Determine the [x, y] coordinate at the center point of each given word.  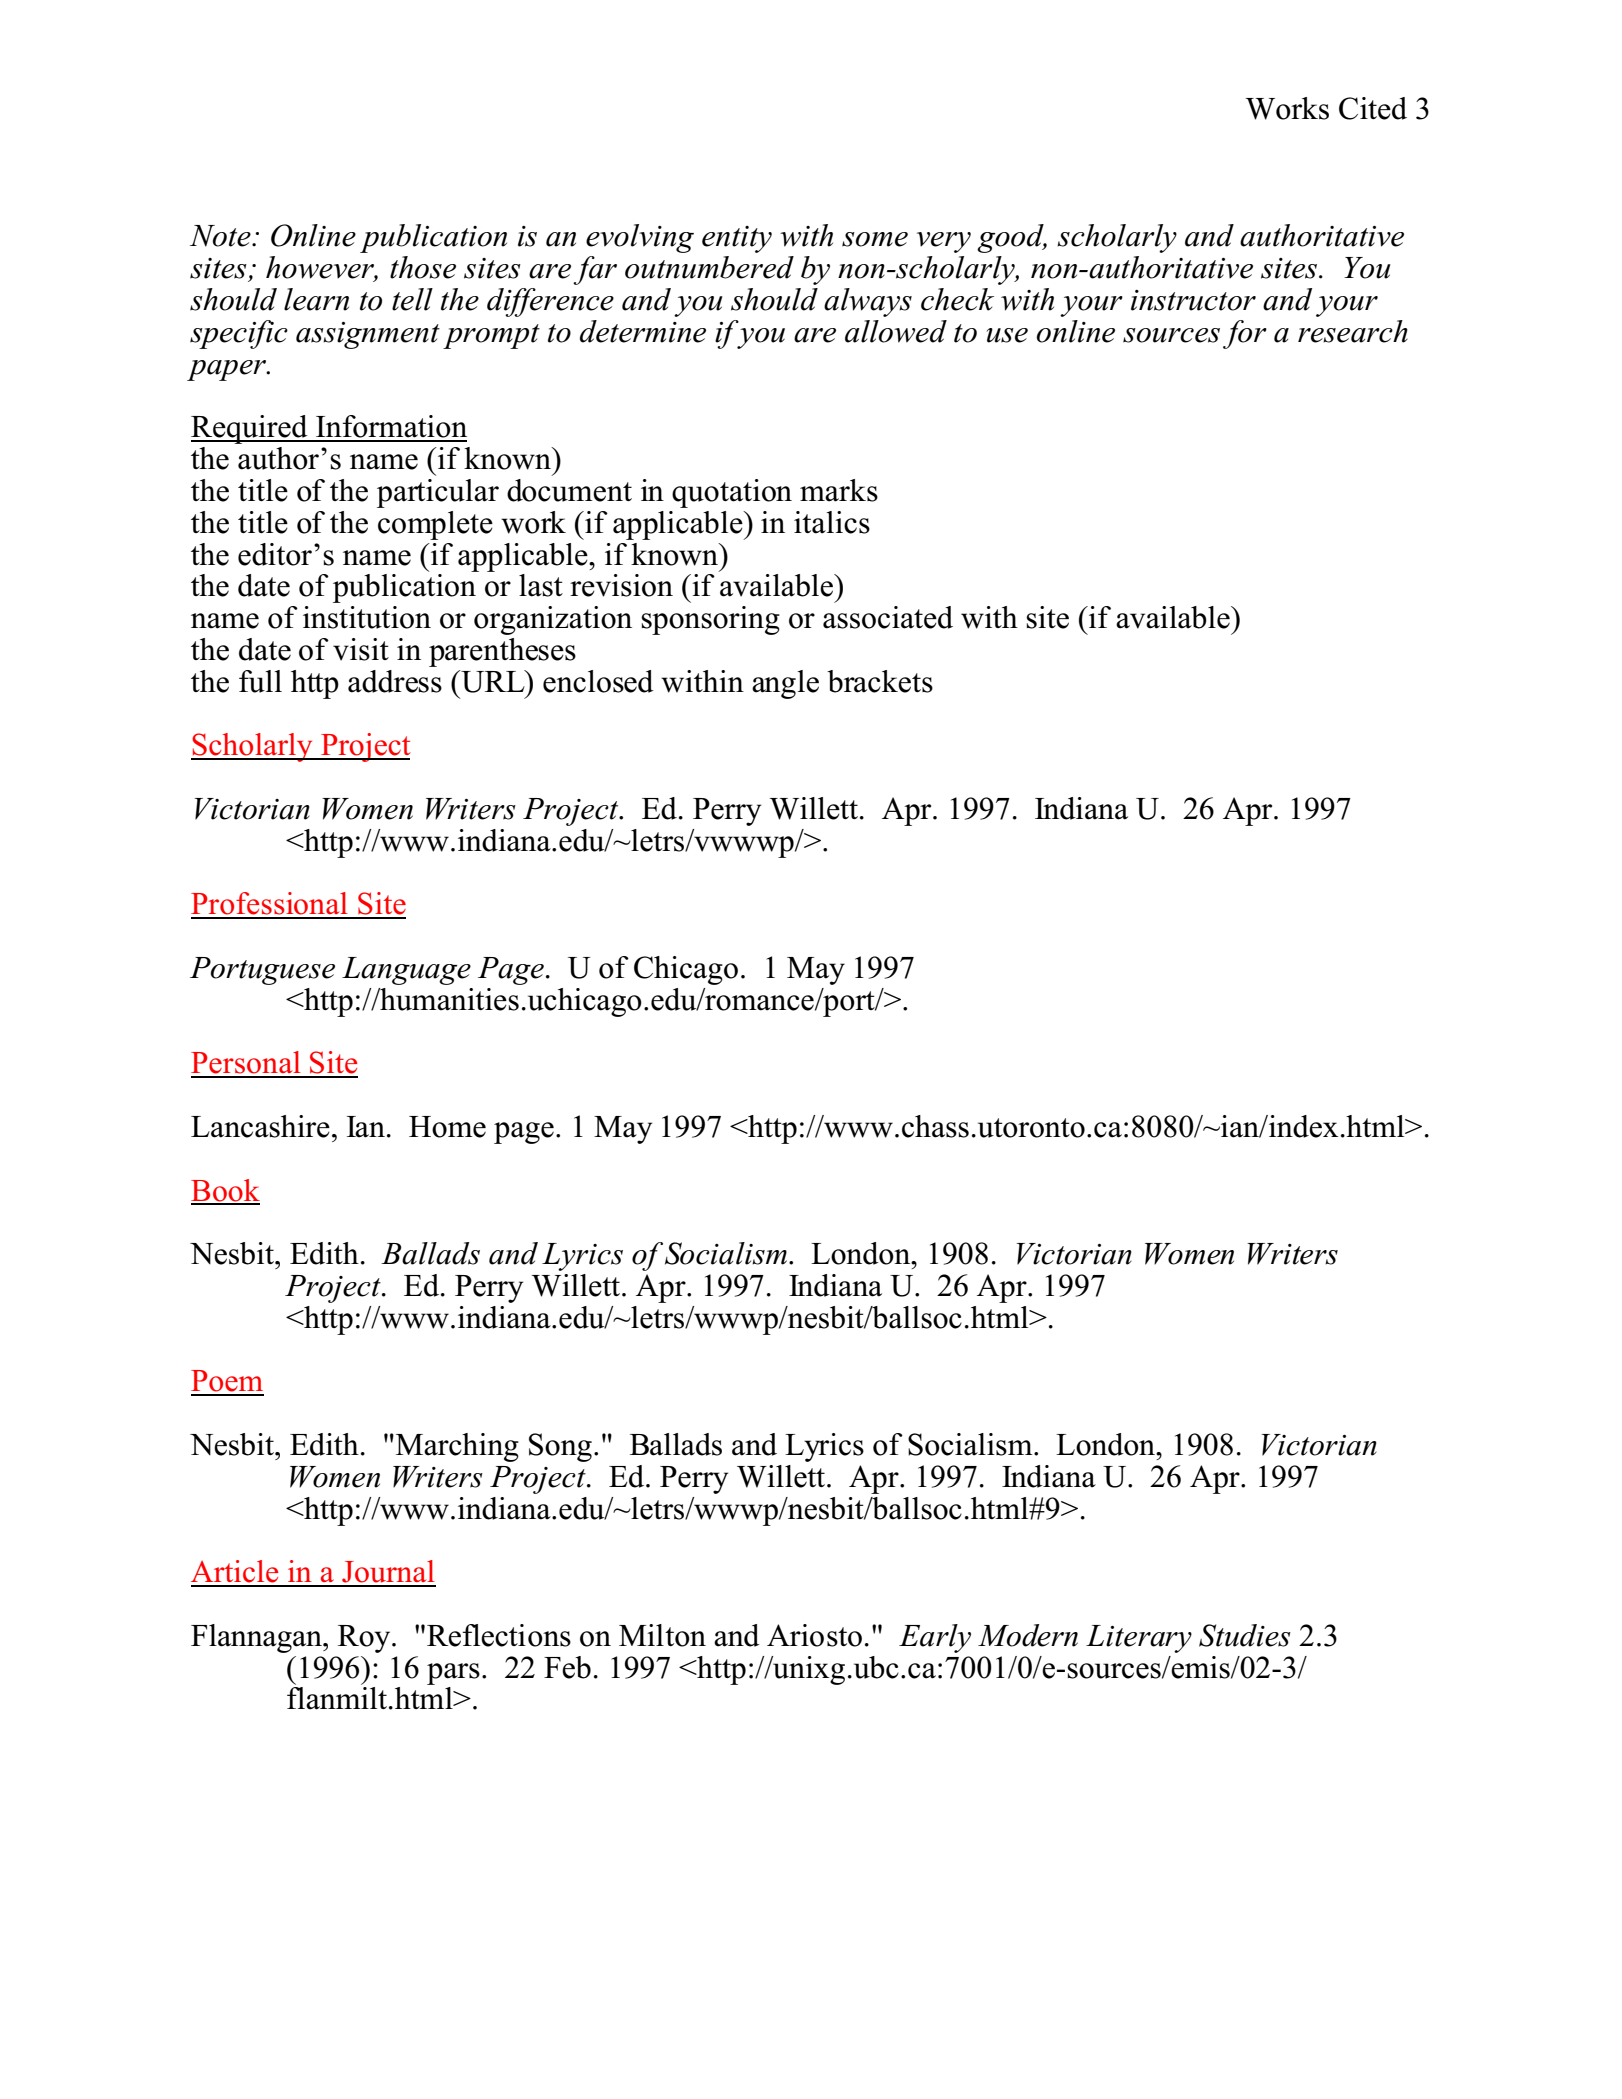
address [395, 681]
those [423, 267]
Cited [1373, 108]
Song [560, 1447]
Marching [457, 1447]
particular [438, 493]
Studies [1245, 1635]
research [1353, 331]
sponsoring [710, 620]
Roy [365, 1639]
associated [888, 617]
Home [447, 1127]
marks [839, 490]
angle [785, 684]
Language [406, 971]
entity [737, 239]
